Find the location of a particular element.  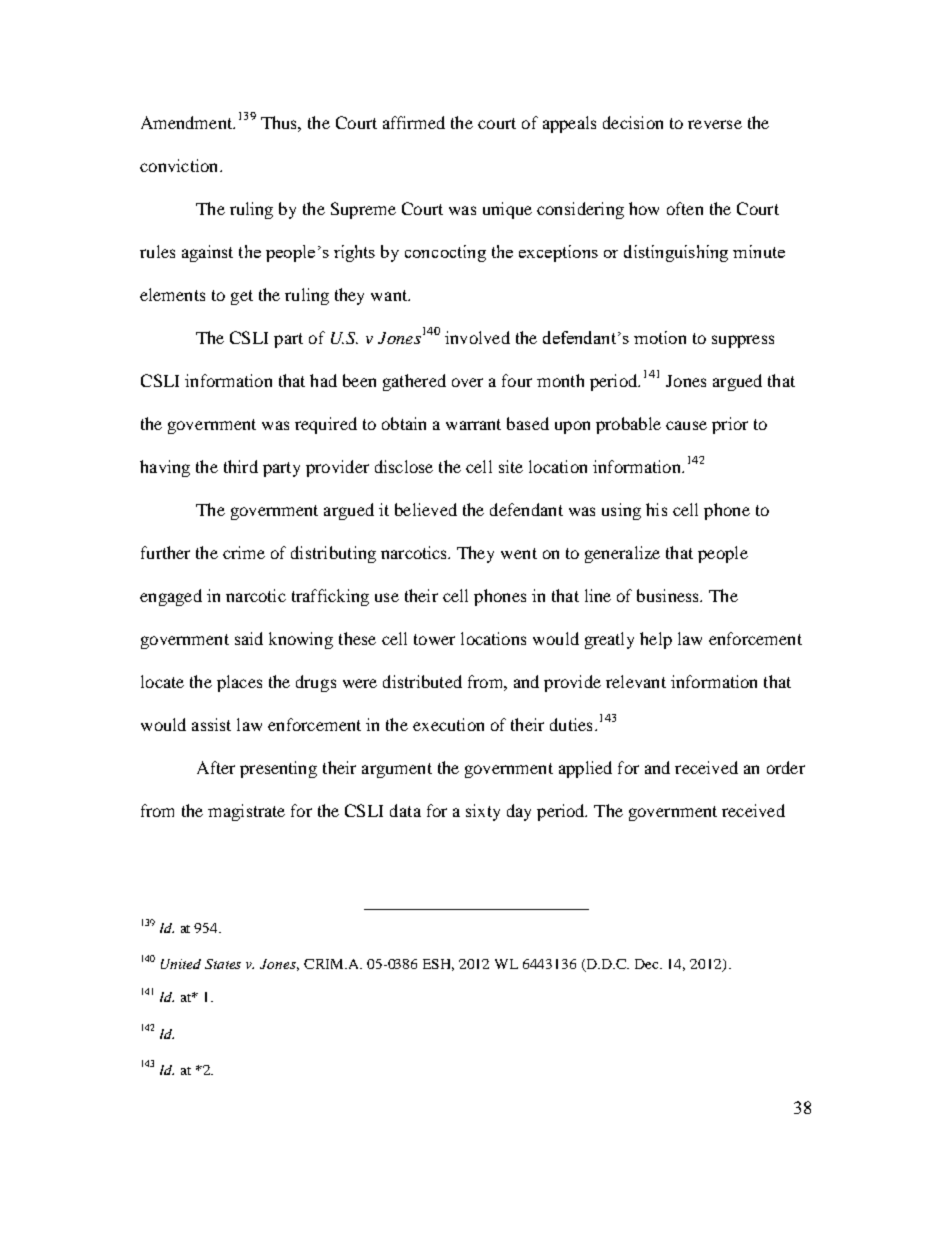

warrant is located at coordinates (473, 424).
